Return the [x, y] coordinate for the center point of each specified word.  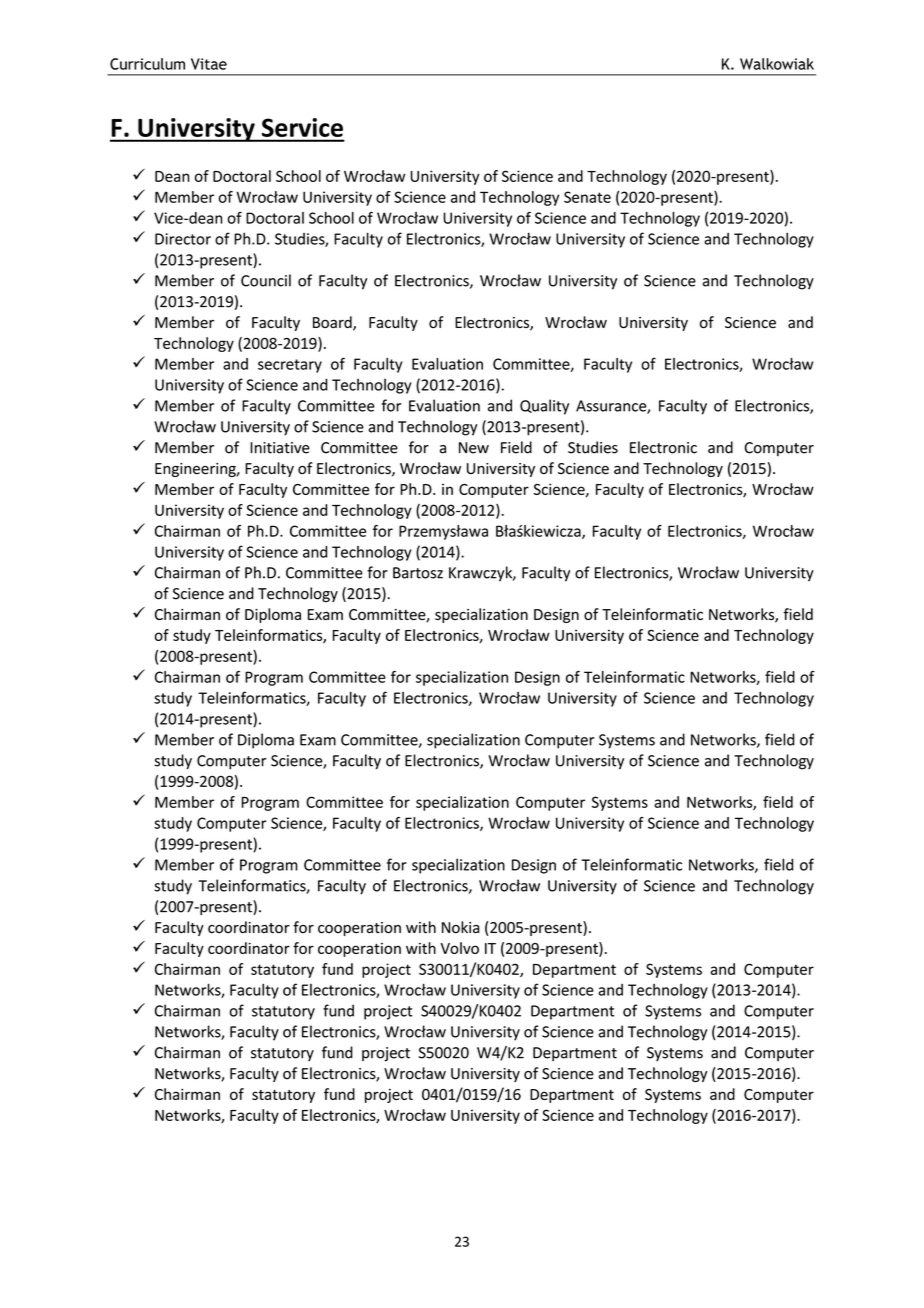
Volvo [459, 948]
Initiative [280, 448]
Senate [587, 197]
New [474, 448]
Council [266, 280]
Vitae [209, 64]
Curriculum [147, 64]
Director [183, 239]
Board [333, 323]
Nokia [460, 927]
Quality [544, 407]
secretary [290, 366]
